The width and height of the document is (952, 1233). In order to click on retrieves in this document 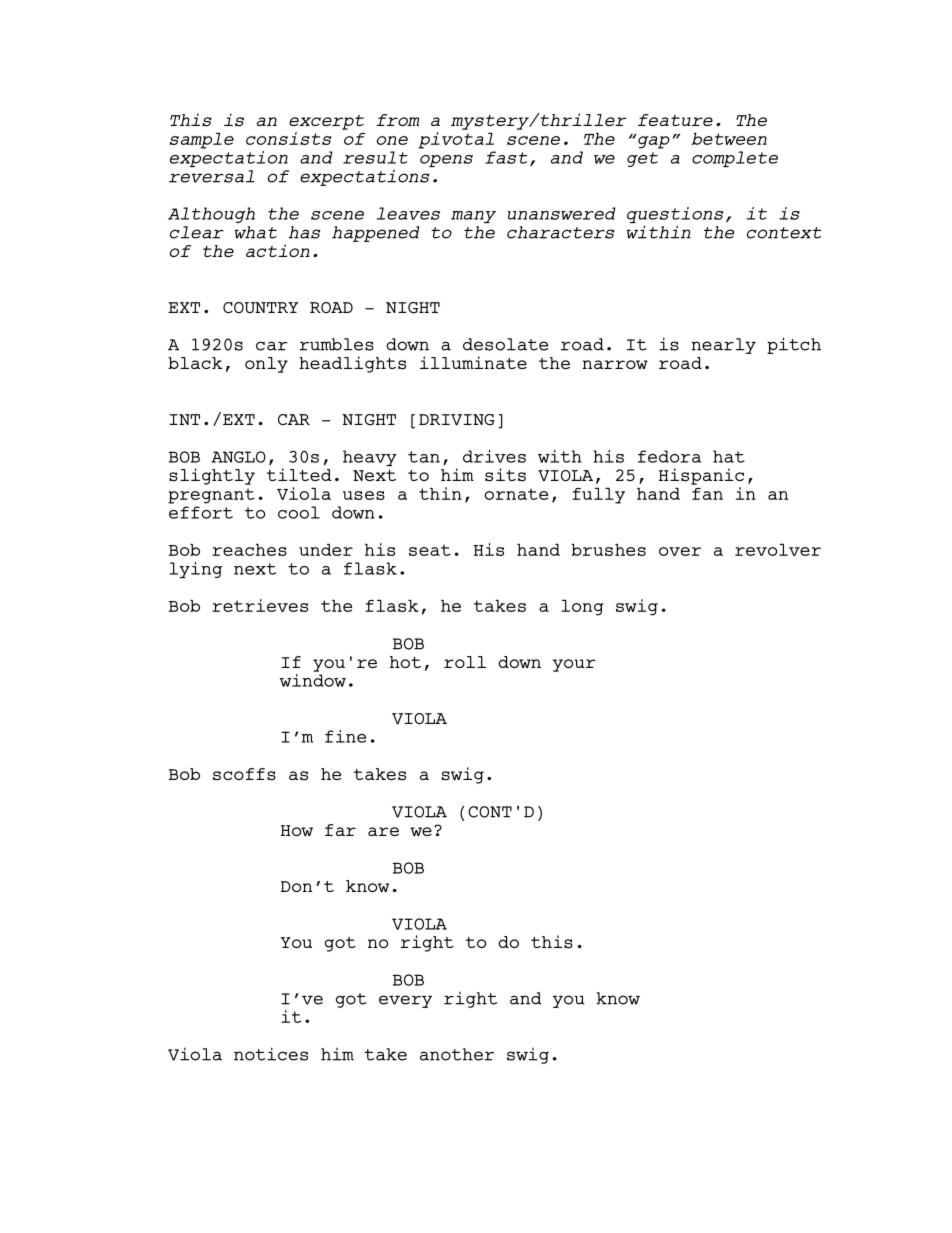, I will do `click(260, 605)`.
